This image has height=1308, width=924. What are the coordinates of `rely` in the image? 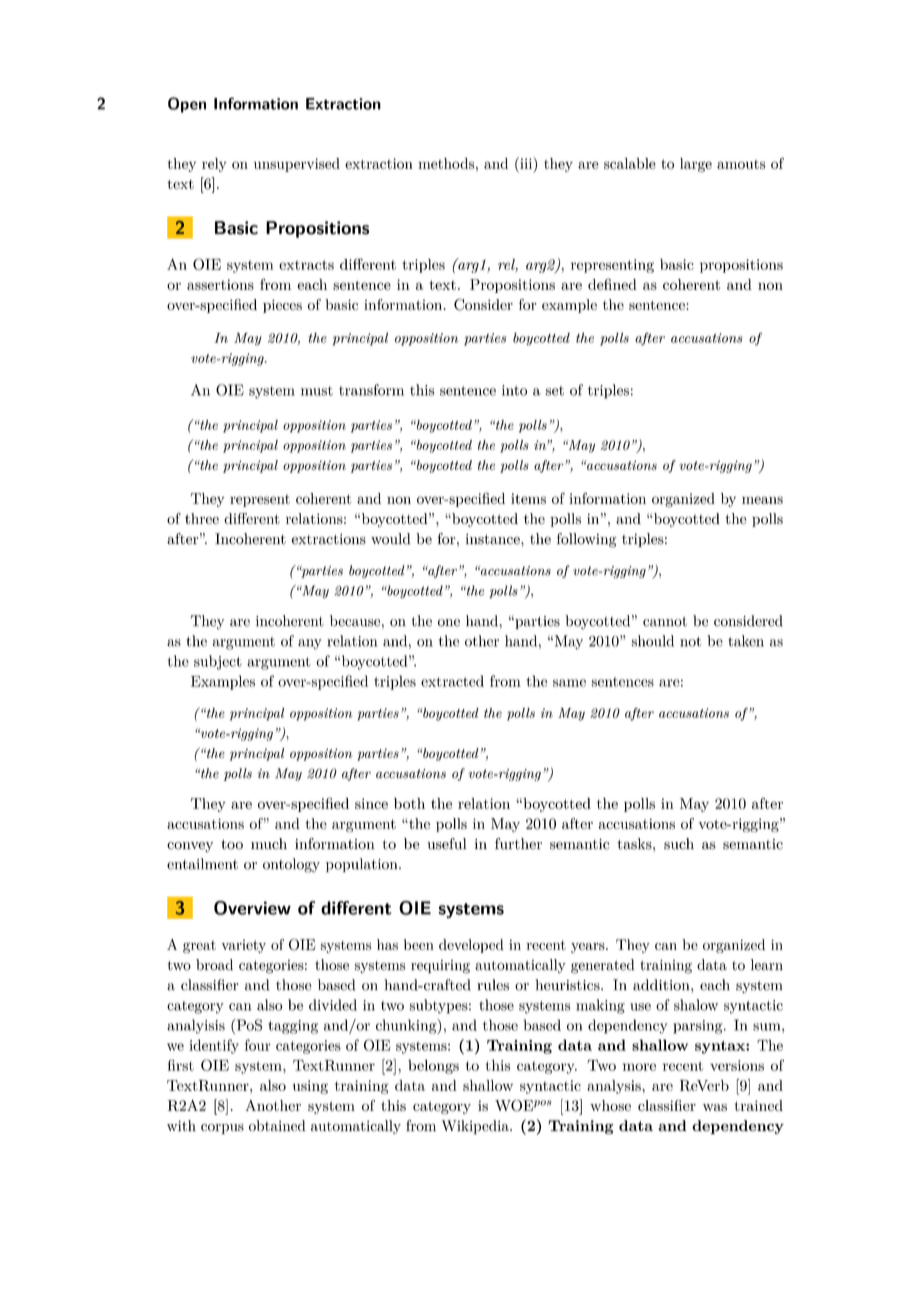 It's located at (214, 165).
